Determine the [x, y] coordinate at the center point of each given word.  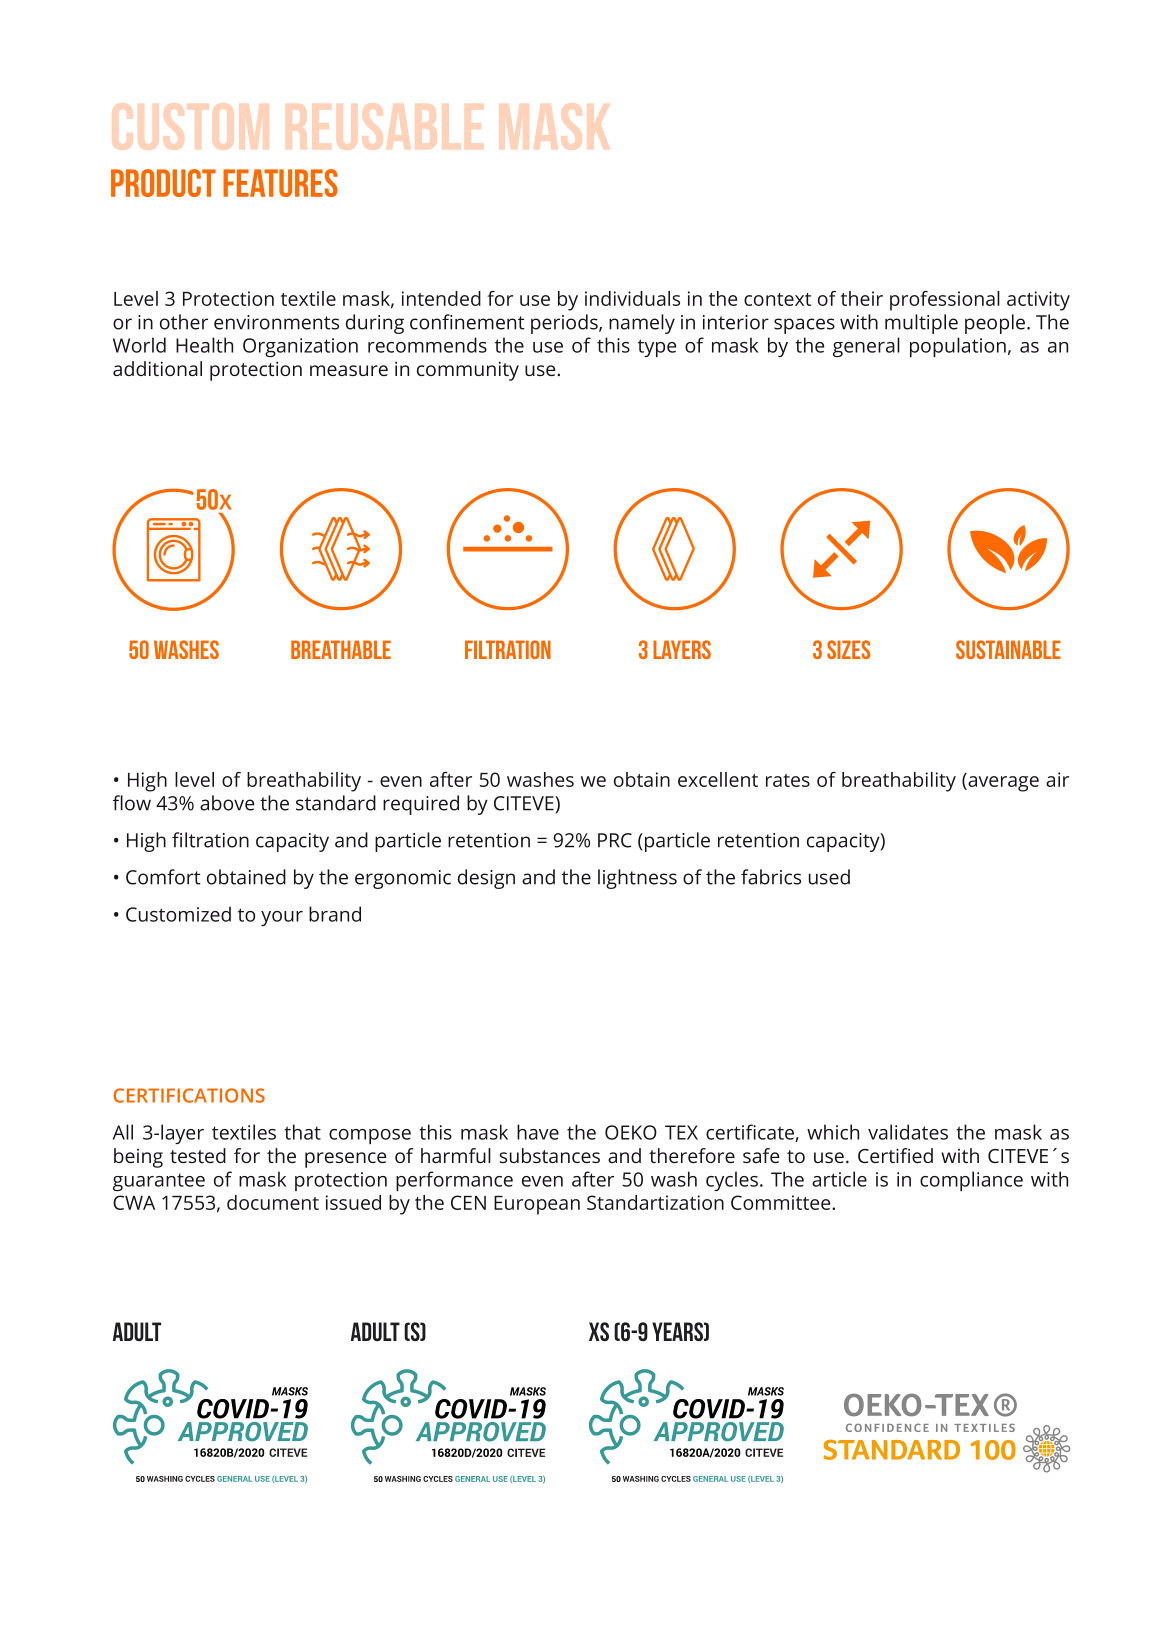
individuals [632, 298]
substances [550, 1155]
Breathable [341, 649]
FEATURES [280, 183]
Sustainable [1008, 649]
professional [945, 301]
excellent [718, 779]
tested [198, 1155]
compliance [971, 1181]
